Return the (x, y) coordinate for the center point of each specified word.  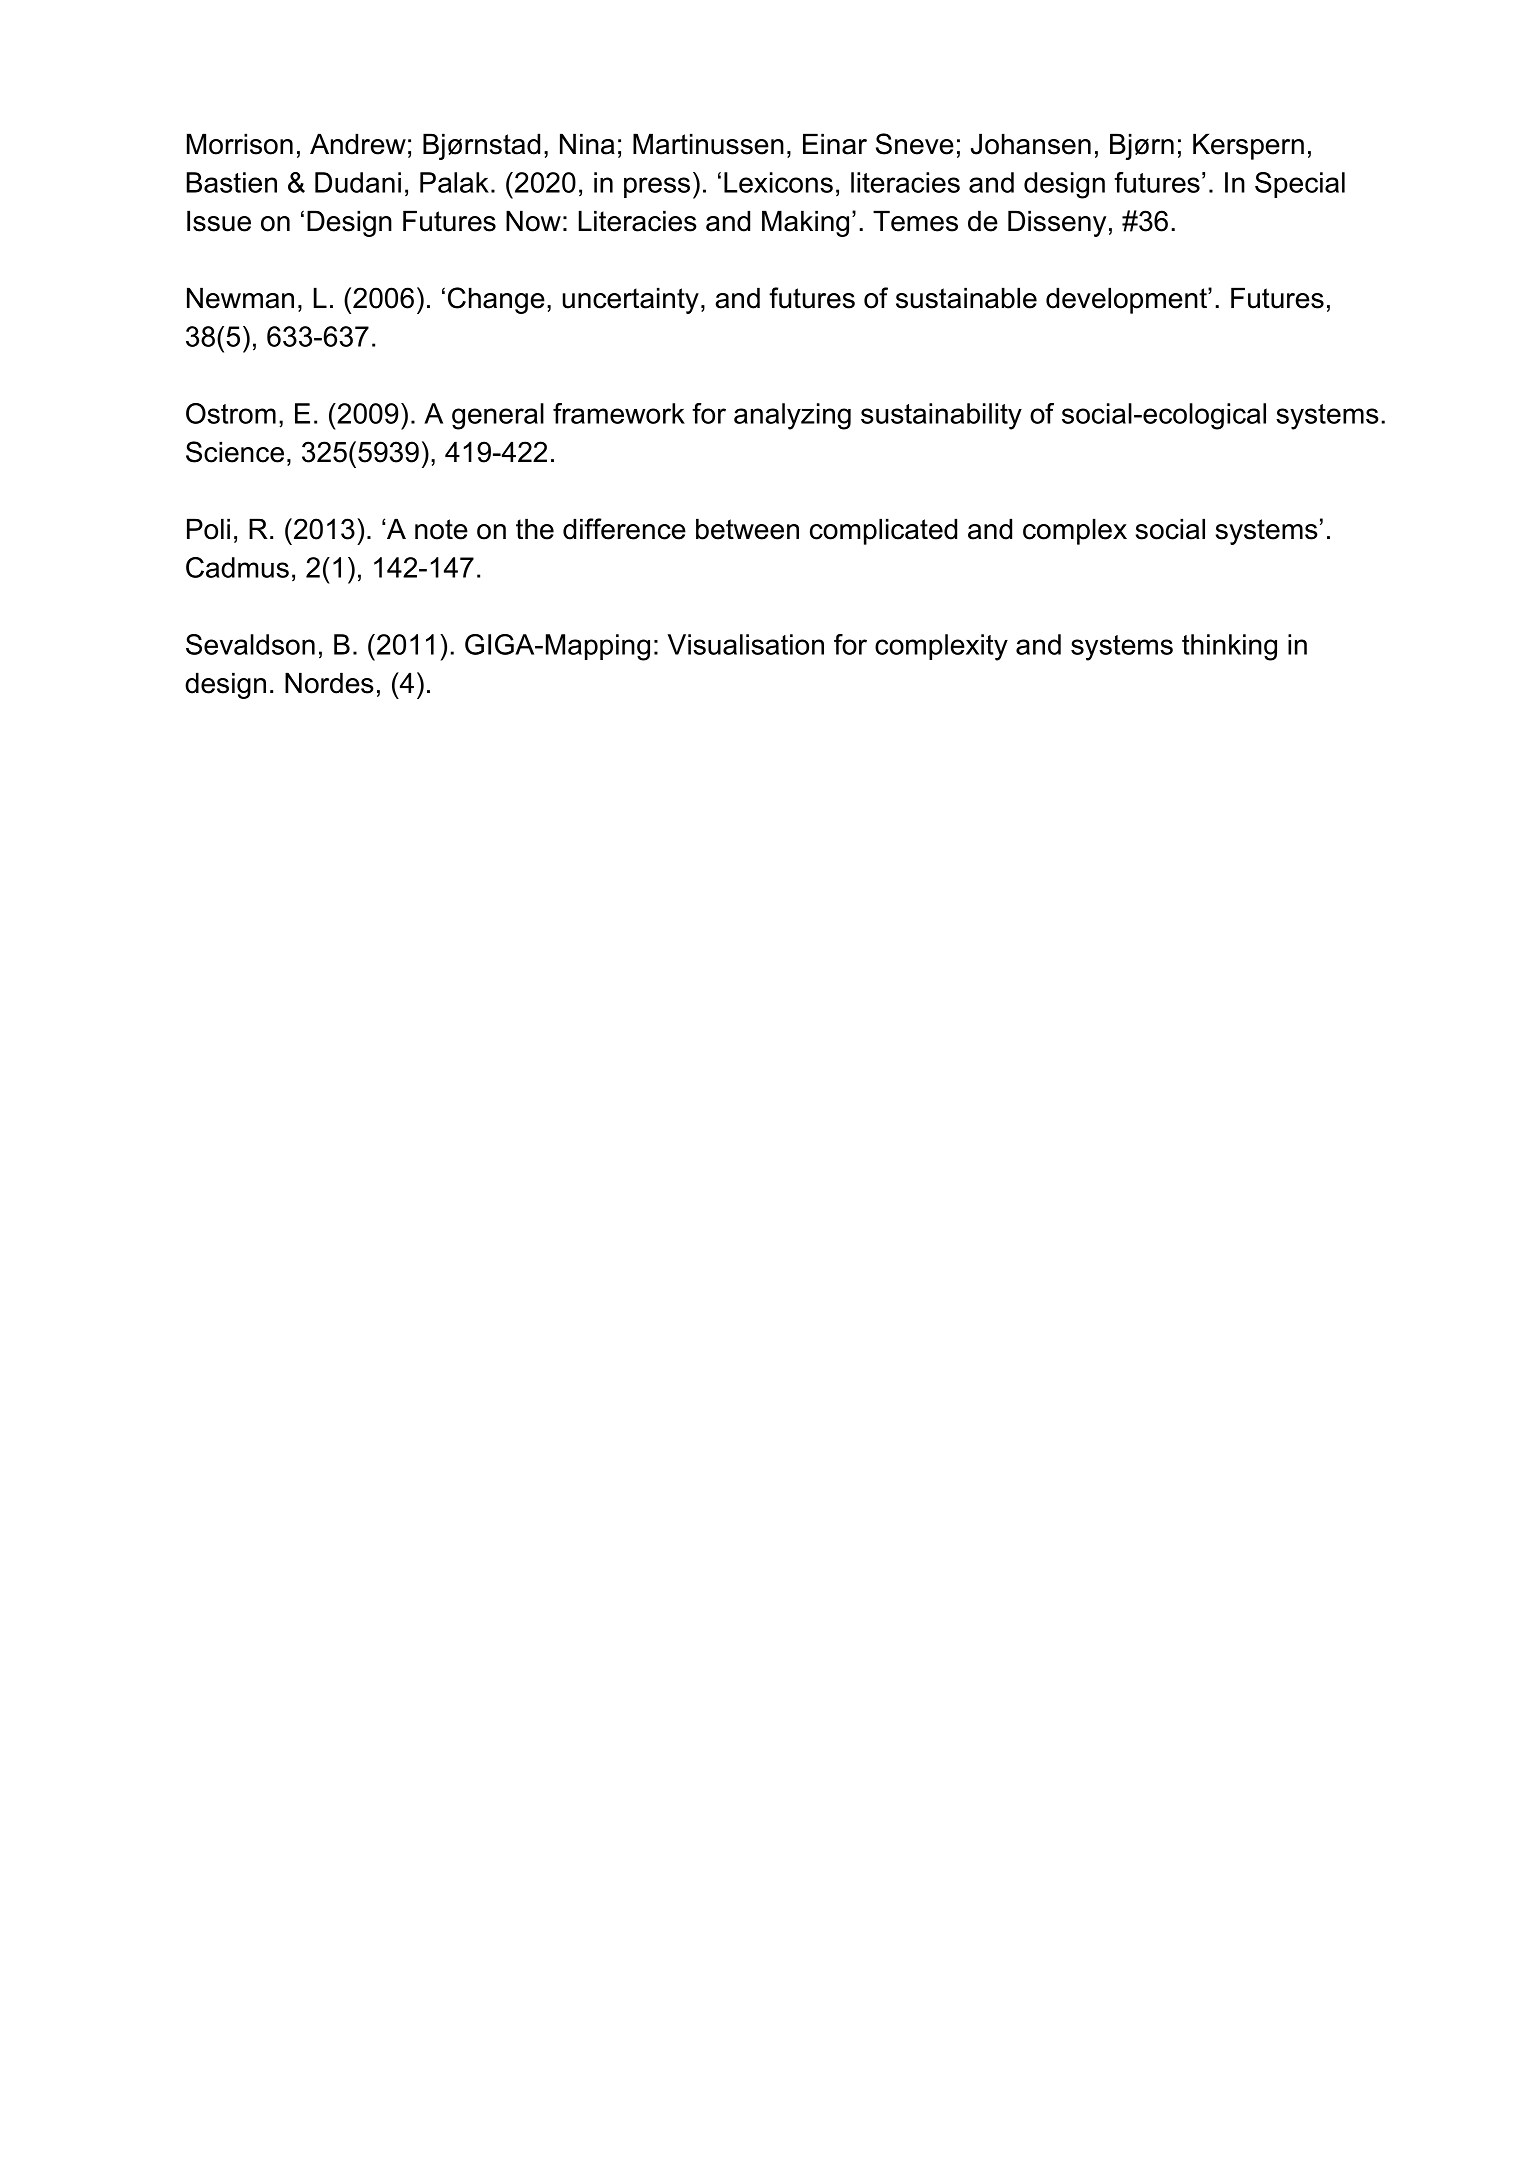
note (441, 529)
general (498, 416)
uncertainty (631, 300)
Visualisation (746, 644)
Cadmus (237, 567)
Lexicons (778, 182)
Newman (240, 298)
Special (1300, 185)
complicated (883, 531)
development (1127, 300)
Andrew (358, 144)
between (747, 529)
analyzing (792, 416)
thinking (1229, 647)
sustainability (941, 416)
